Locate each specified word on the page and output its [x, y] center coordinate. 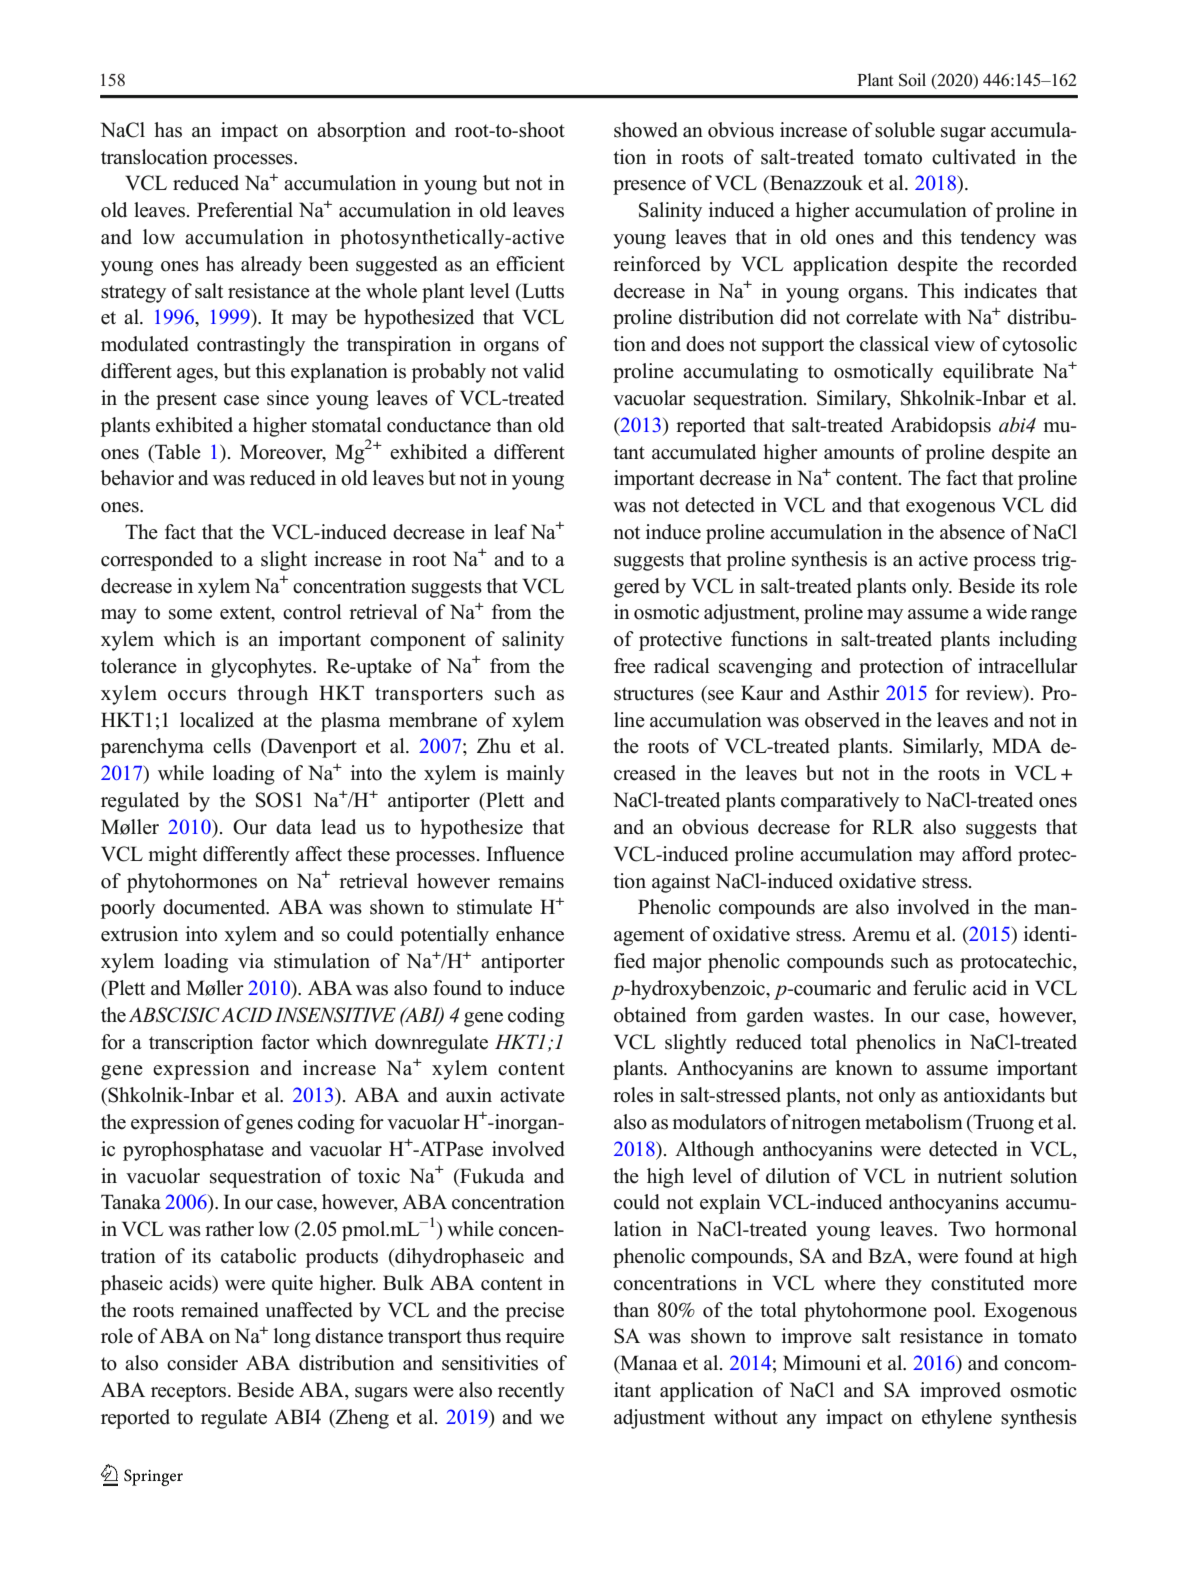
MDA [1017, 745]
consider [202, 1363]
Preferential [245, 210]
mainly [535, 775]
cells [232, 746]
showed [646, 130]
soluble [905, 130]
